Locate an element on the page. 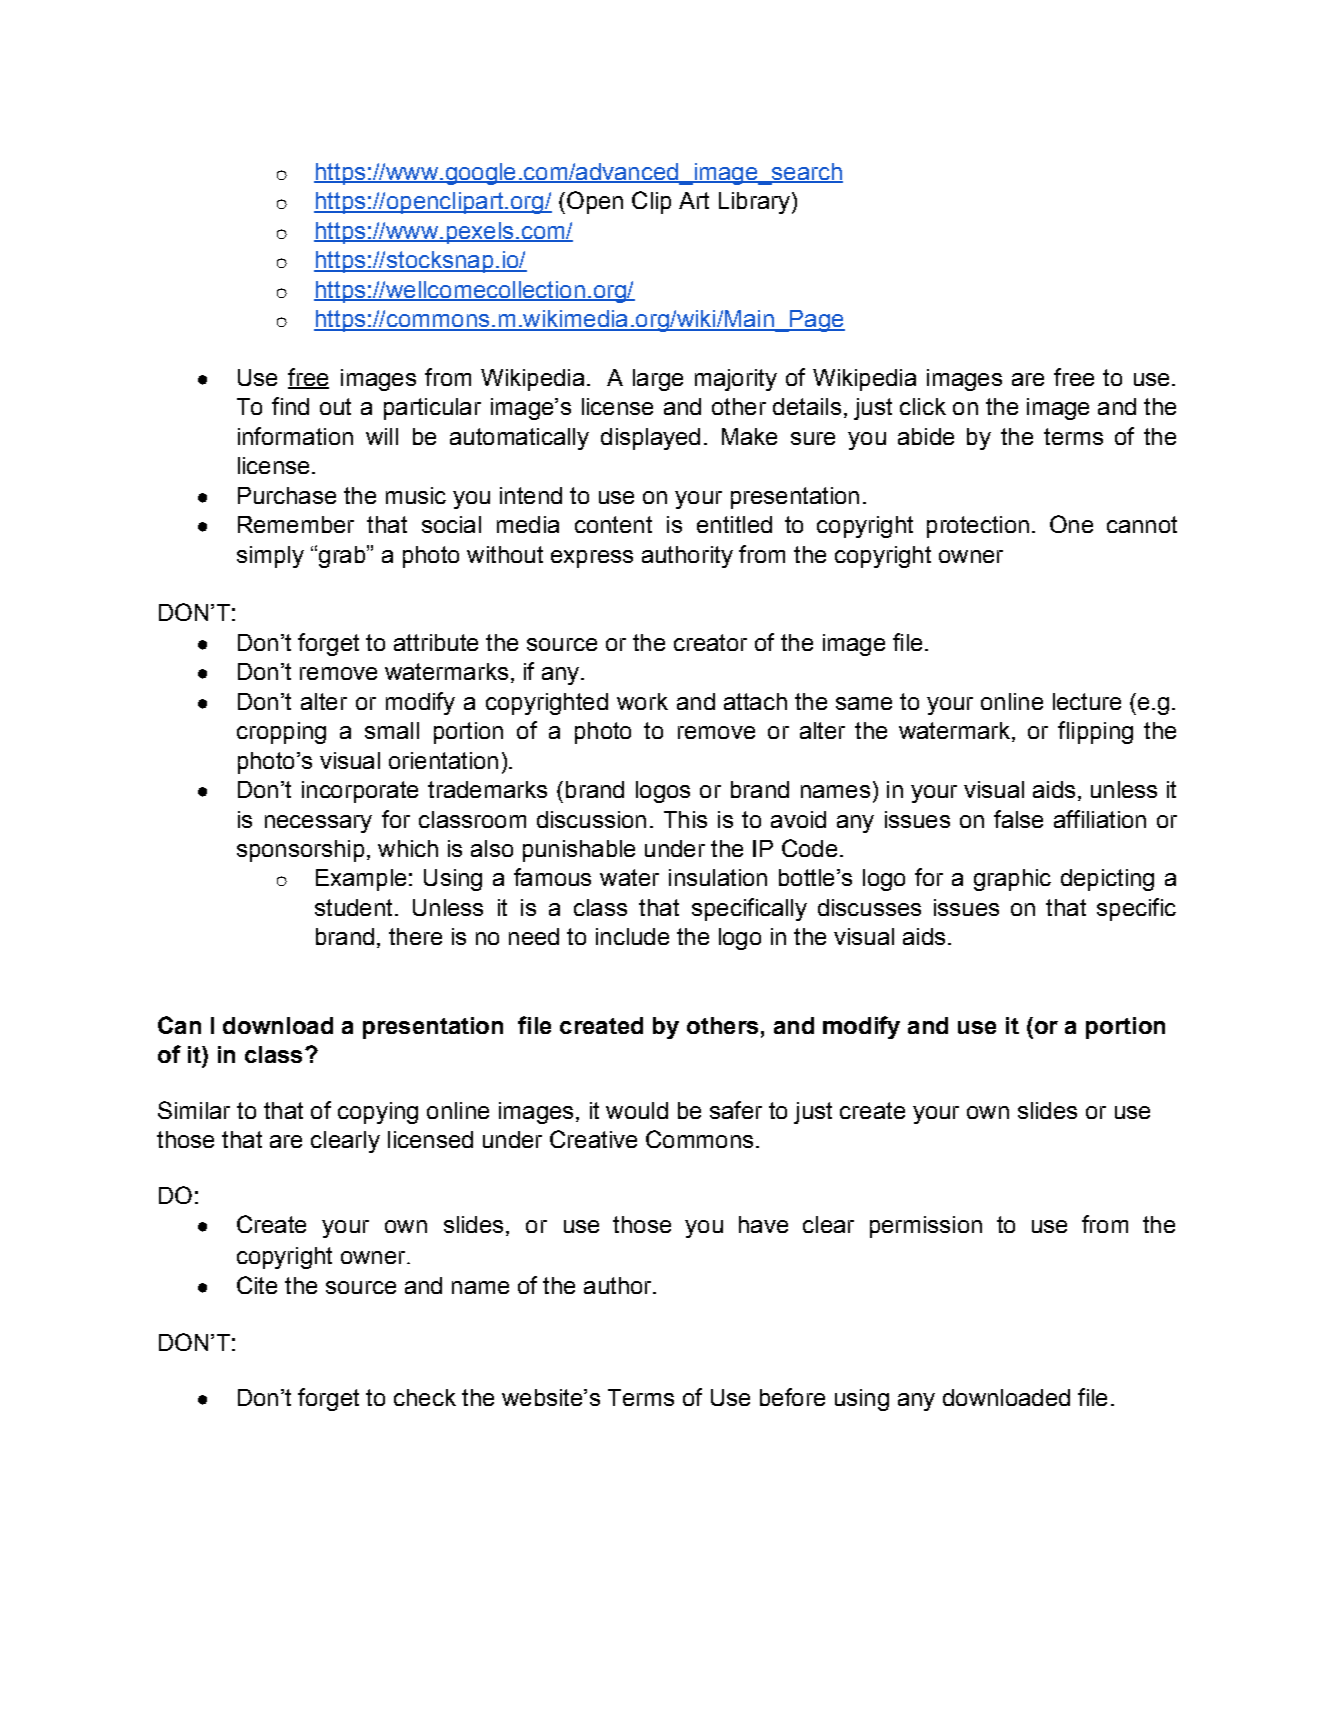 The height and width of the page is (1727, 1335). check is located at coordinates (425, 1397).
